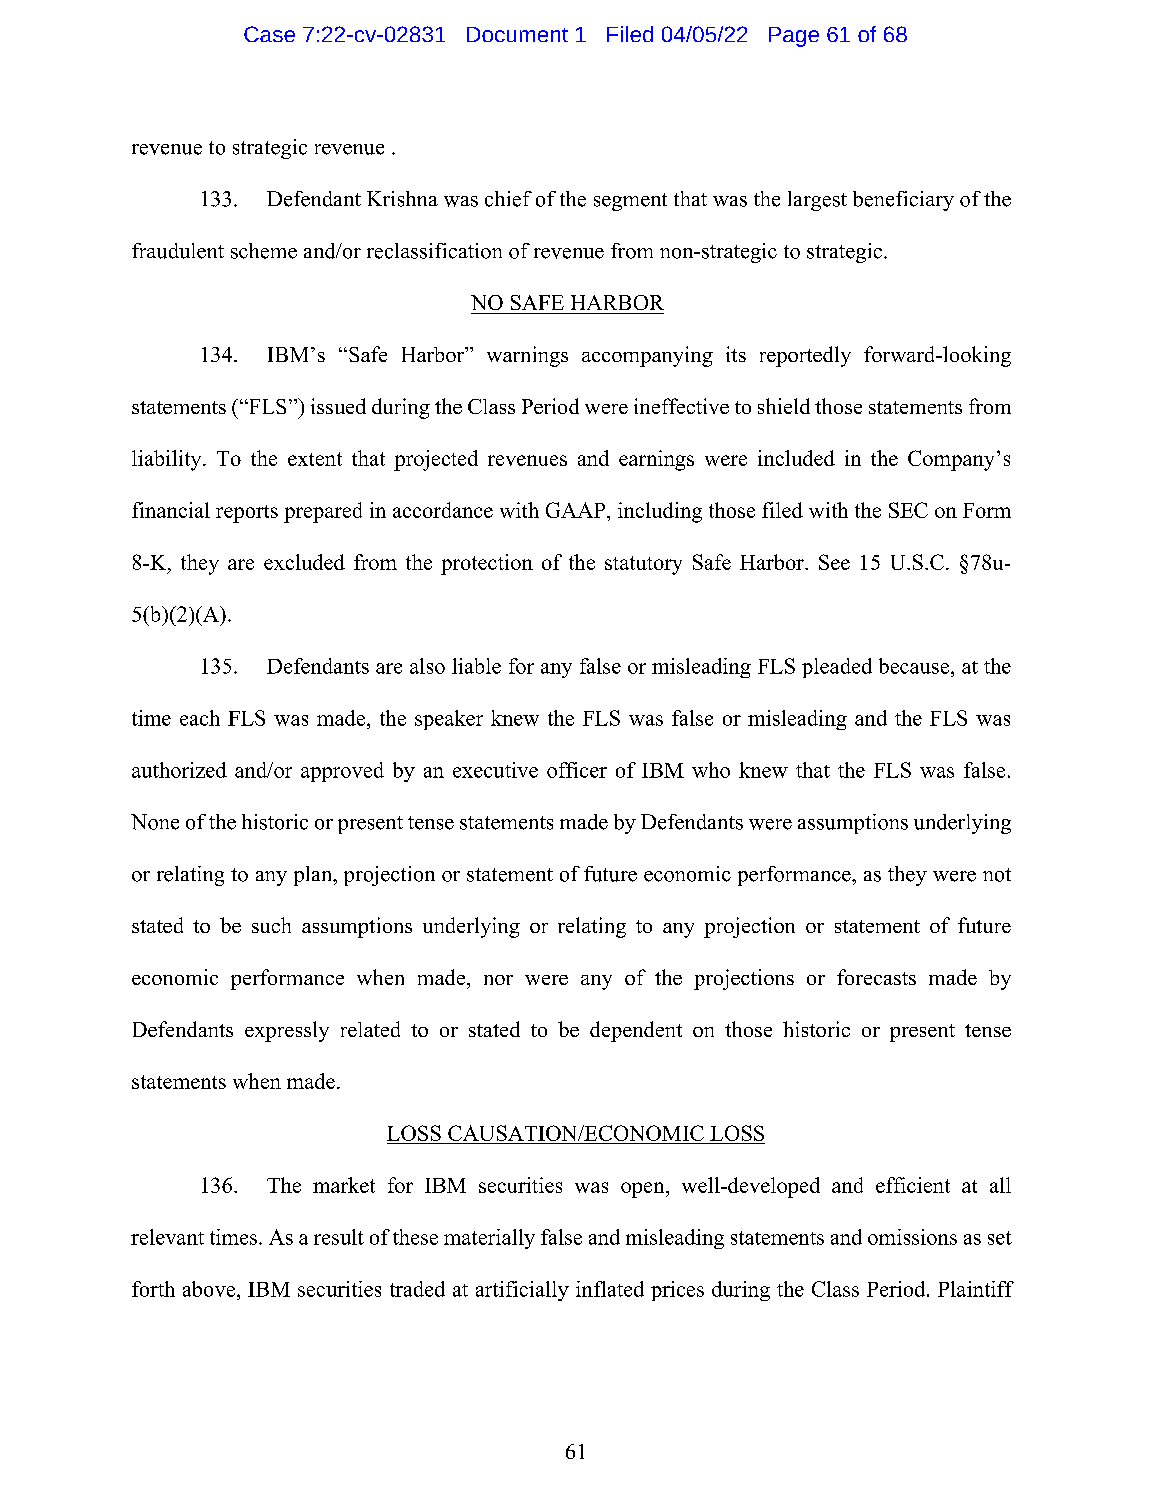 This image has height=1490, width=1151. What do you see at coordinates (210, 1289) in the image?
I see `above` at bounding box center [210, 1289].
